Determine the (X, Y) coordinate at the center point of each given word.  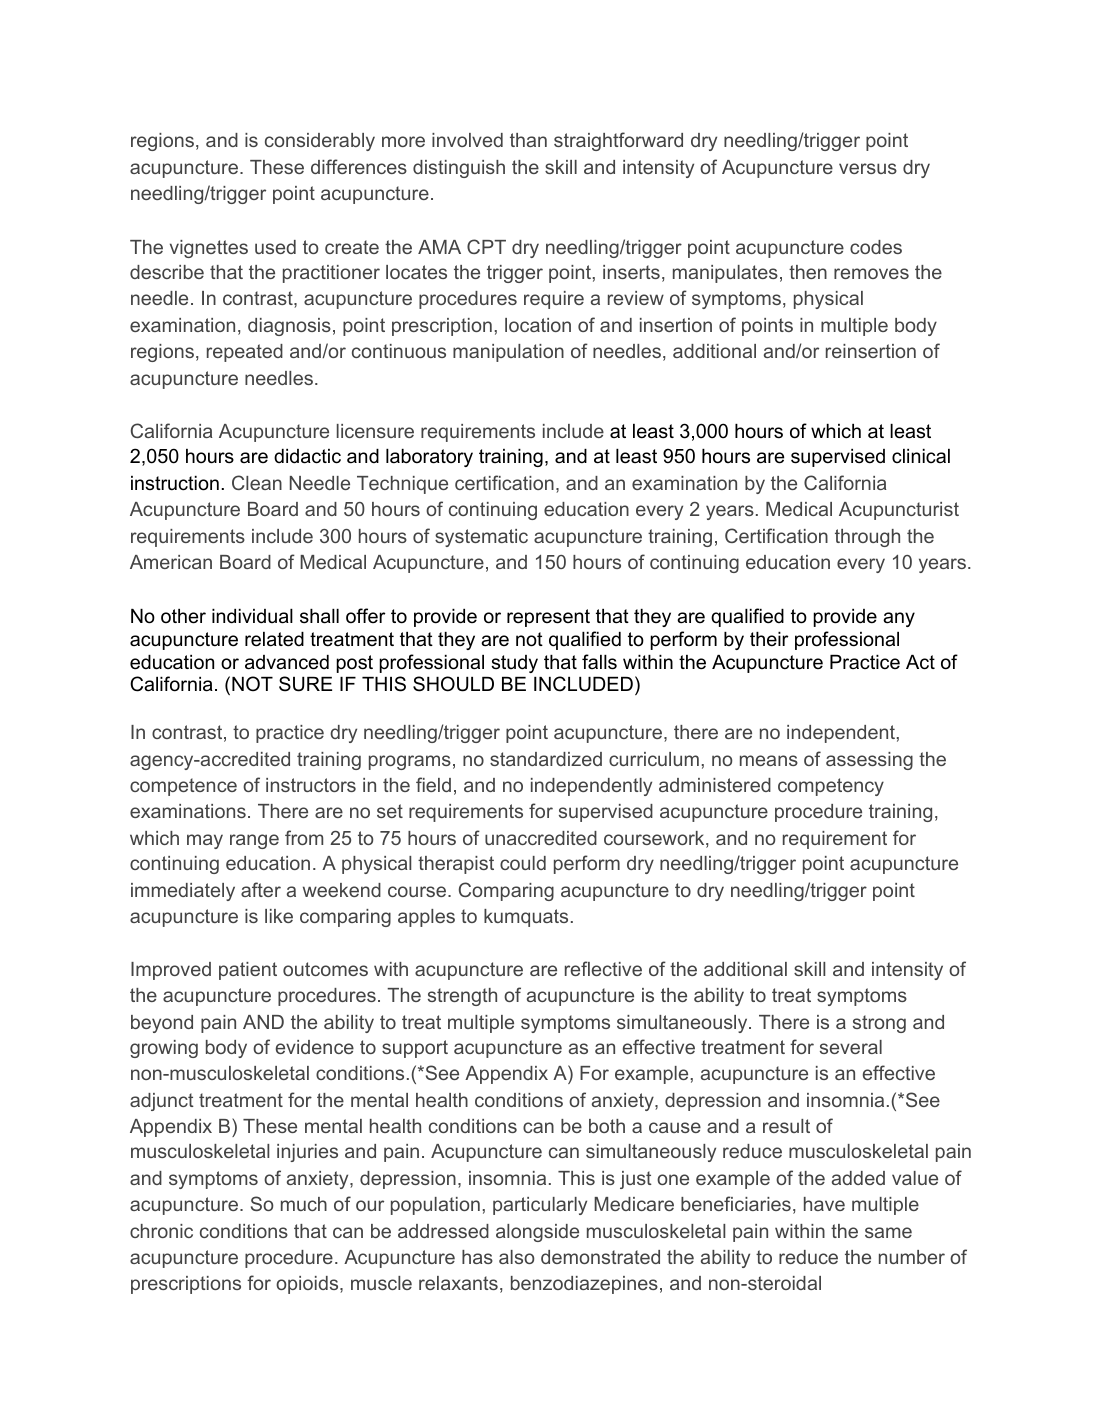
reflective (603, 968)
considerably (320, 142)
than (528, 140)
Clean (257, 482)
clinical (921, 456)
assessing (869, 761)
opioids (308, 1285)
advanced (287, 662)
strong (879, 1024)
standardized (546, 759)
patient (248, 971)
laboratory (429, 458)
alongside (537, 1233)
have (824, 1204)
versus (868, 168)
